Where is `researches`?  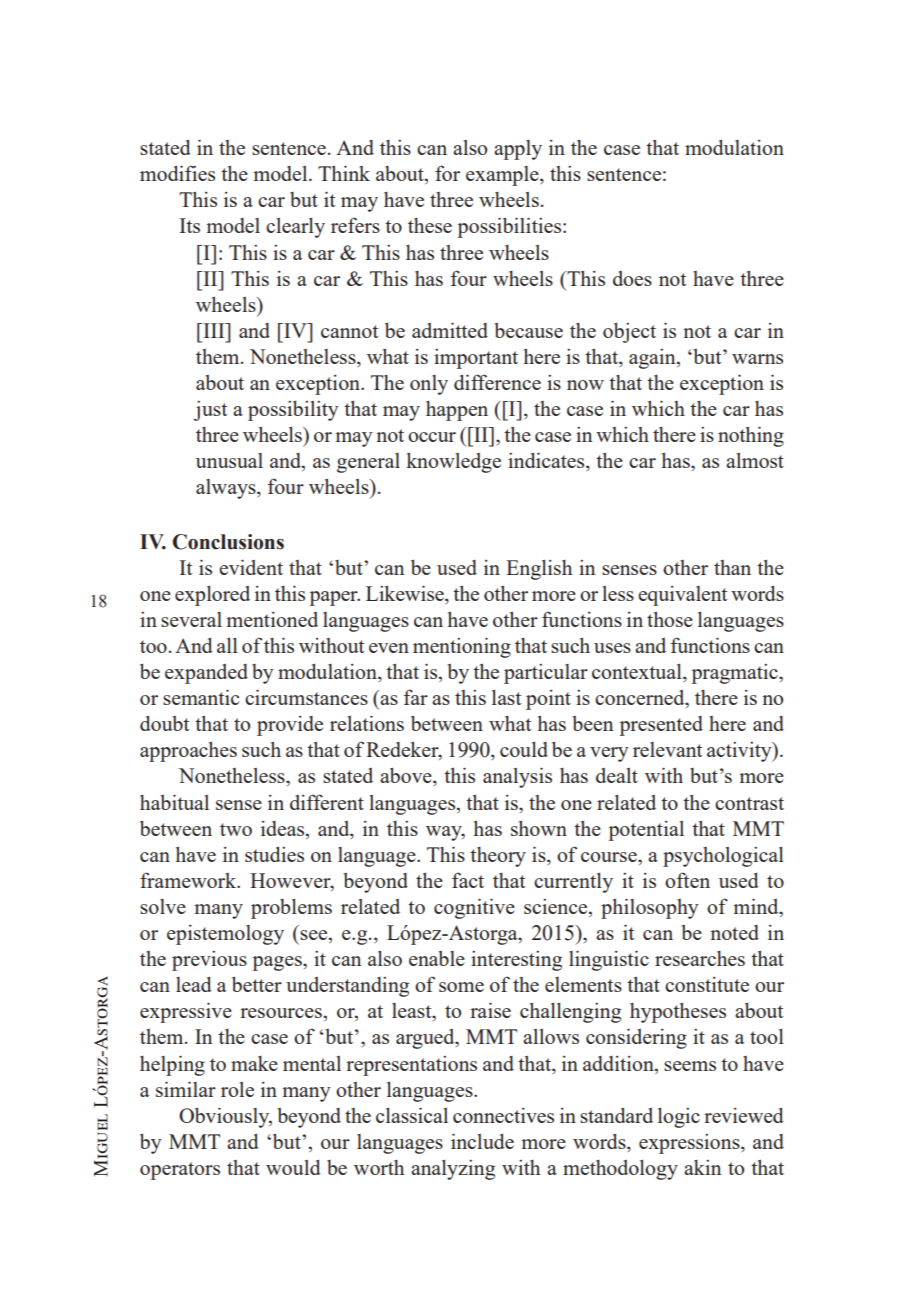 researches is located at coordinates (700, 958).
